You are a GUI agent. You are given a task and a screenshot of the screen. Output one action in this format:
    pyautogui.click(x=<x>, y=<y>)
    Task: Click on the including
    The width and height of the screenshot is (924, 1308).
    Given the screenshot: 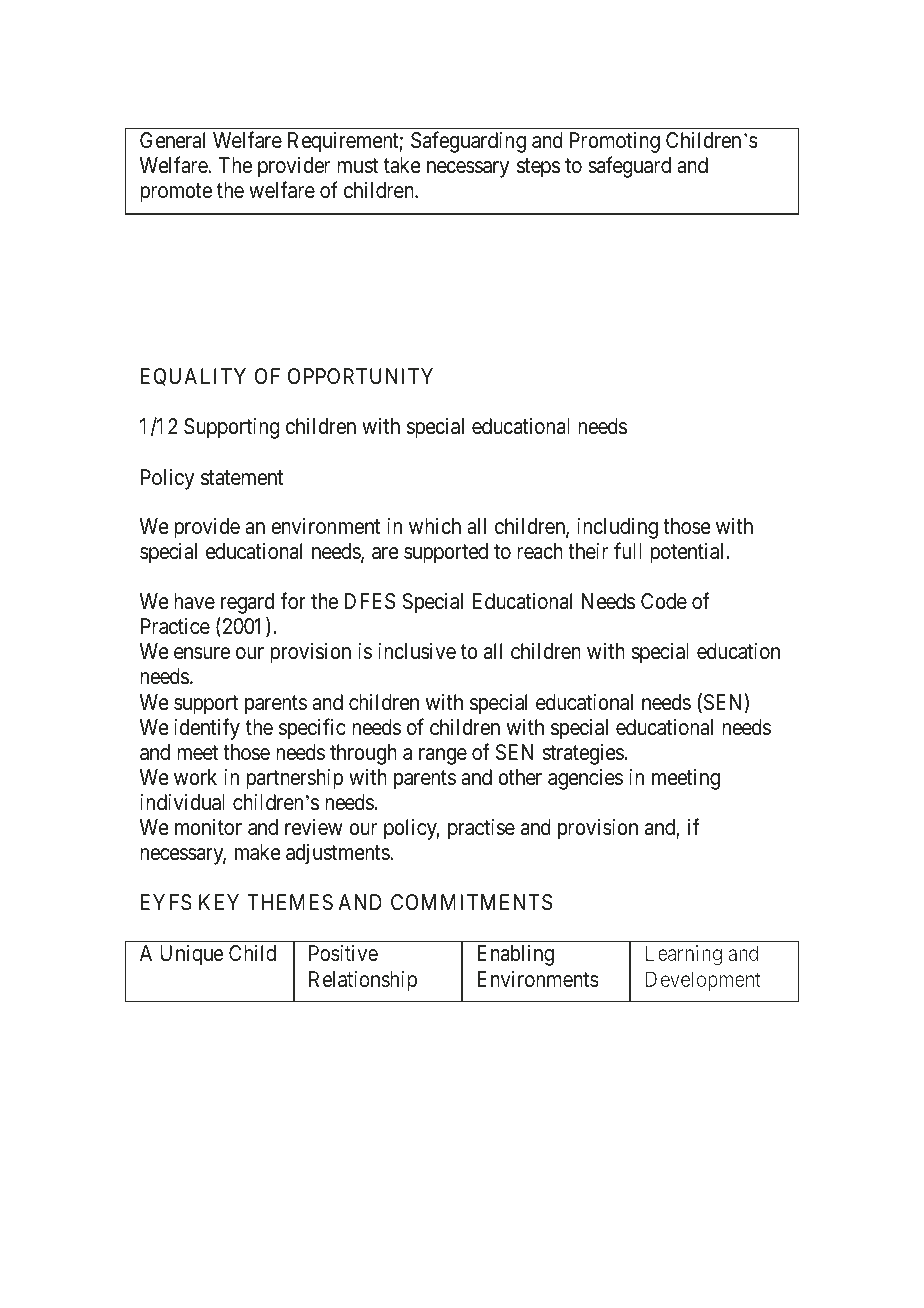 What is the action you would take?
    pyautogui.click(x=617, y=528)
